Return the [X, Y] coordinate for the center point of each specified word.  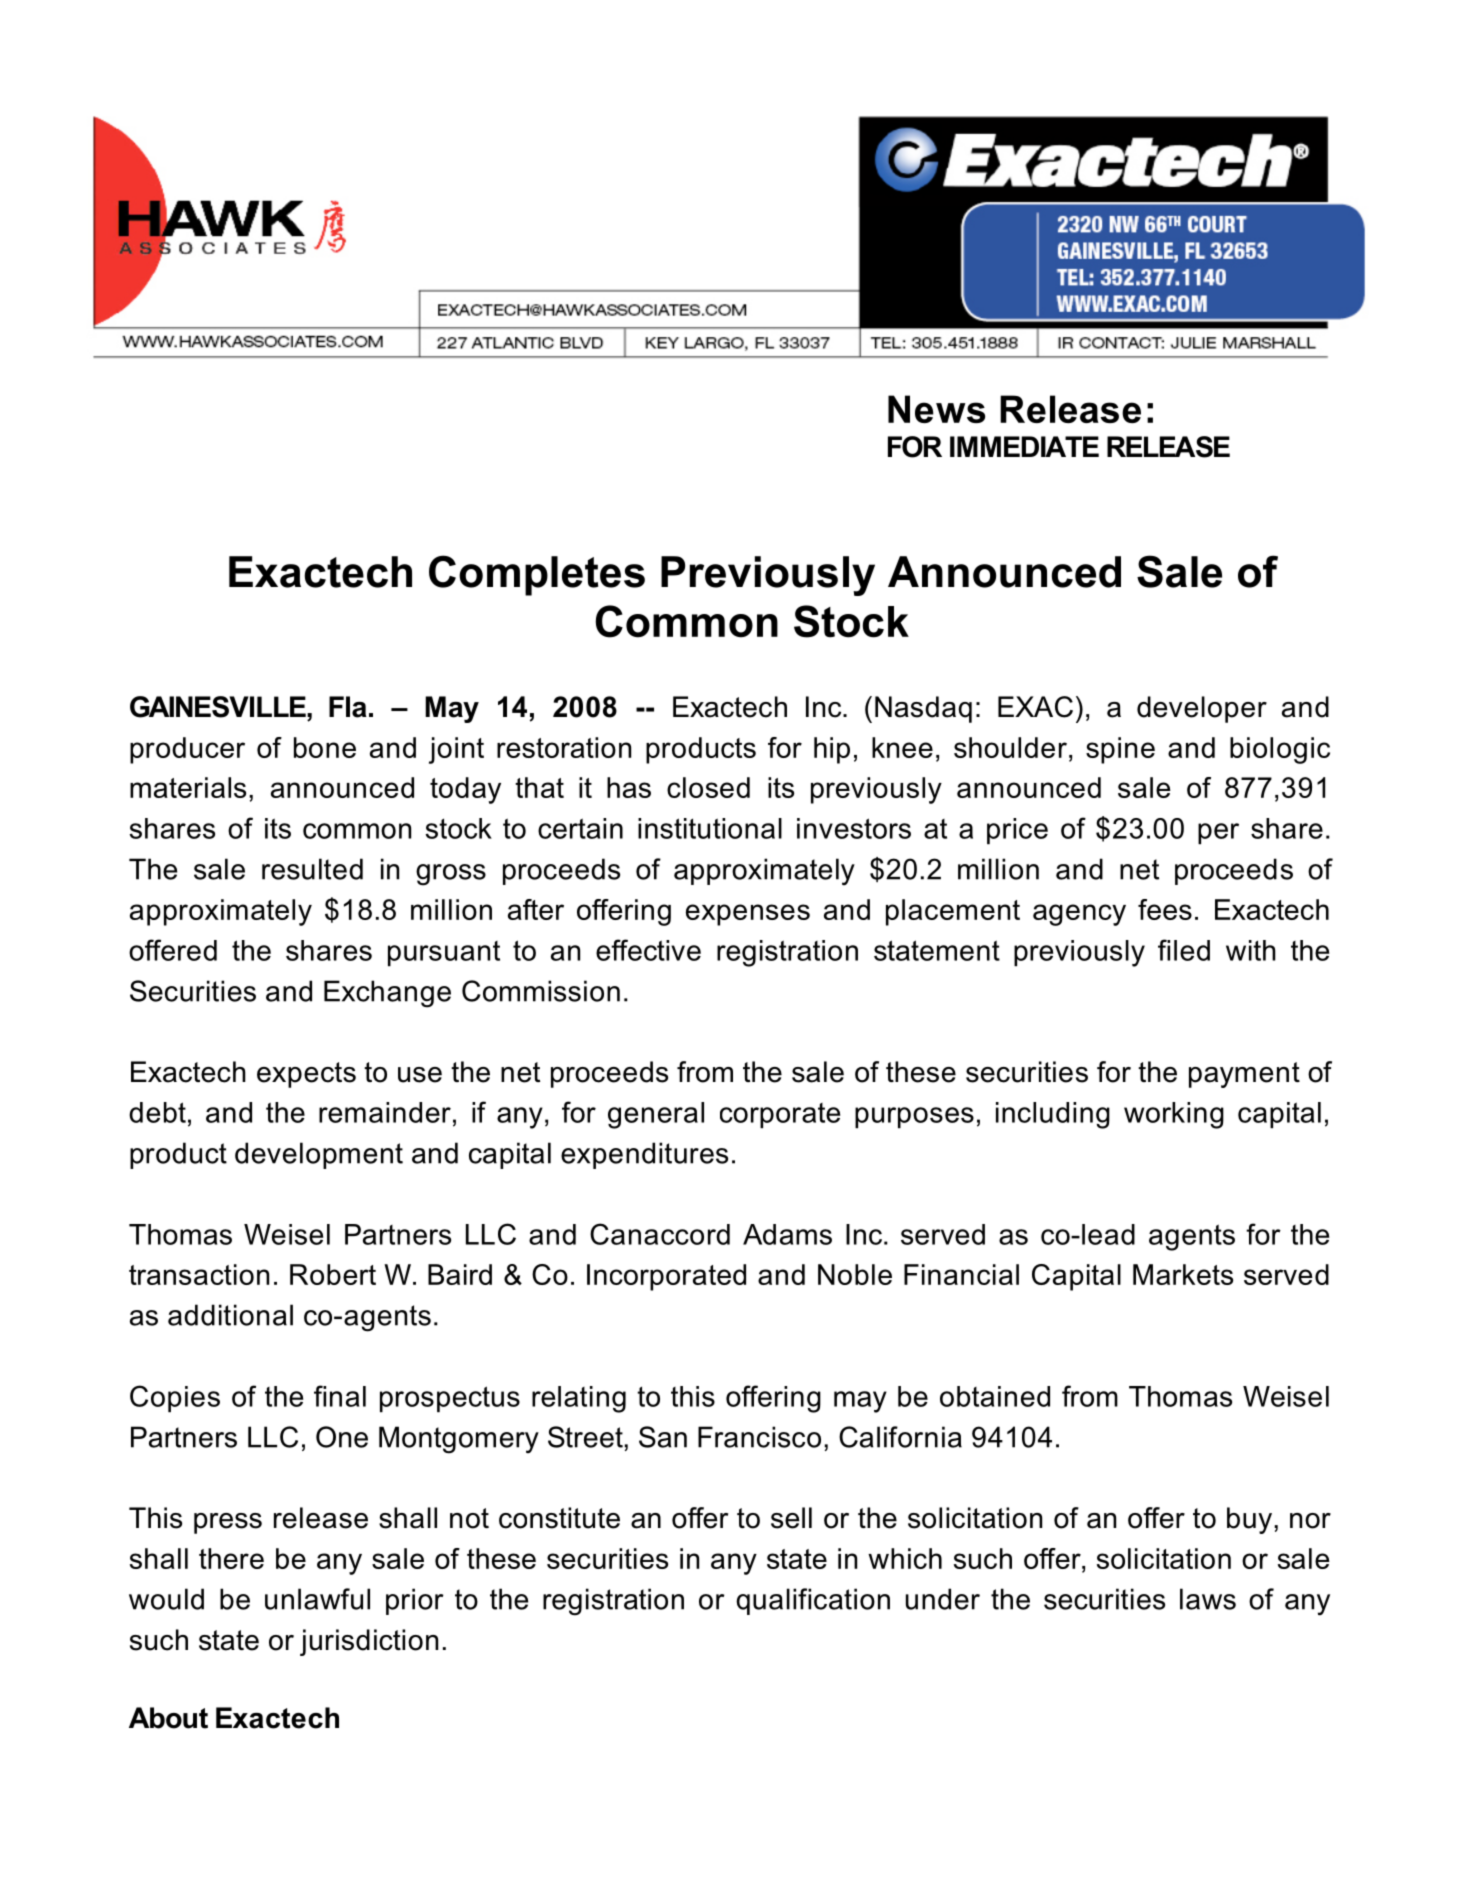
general [656, 1115]
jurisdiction [369, 1642]
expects [306, 1075]
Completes [537, 575]
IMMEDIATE [1024, 446]
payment [1244, 1075]
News [936, 409]
